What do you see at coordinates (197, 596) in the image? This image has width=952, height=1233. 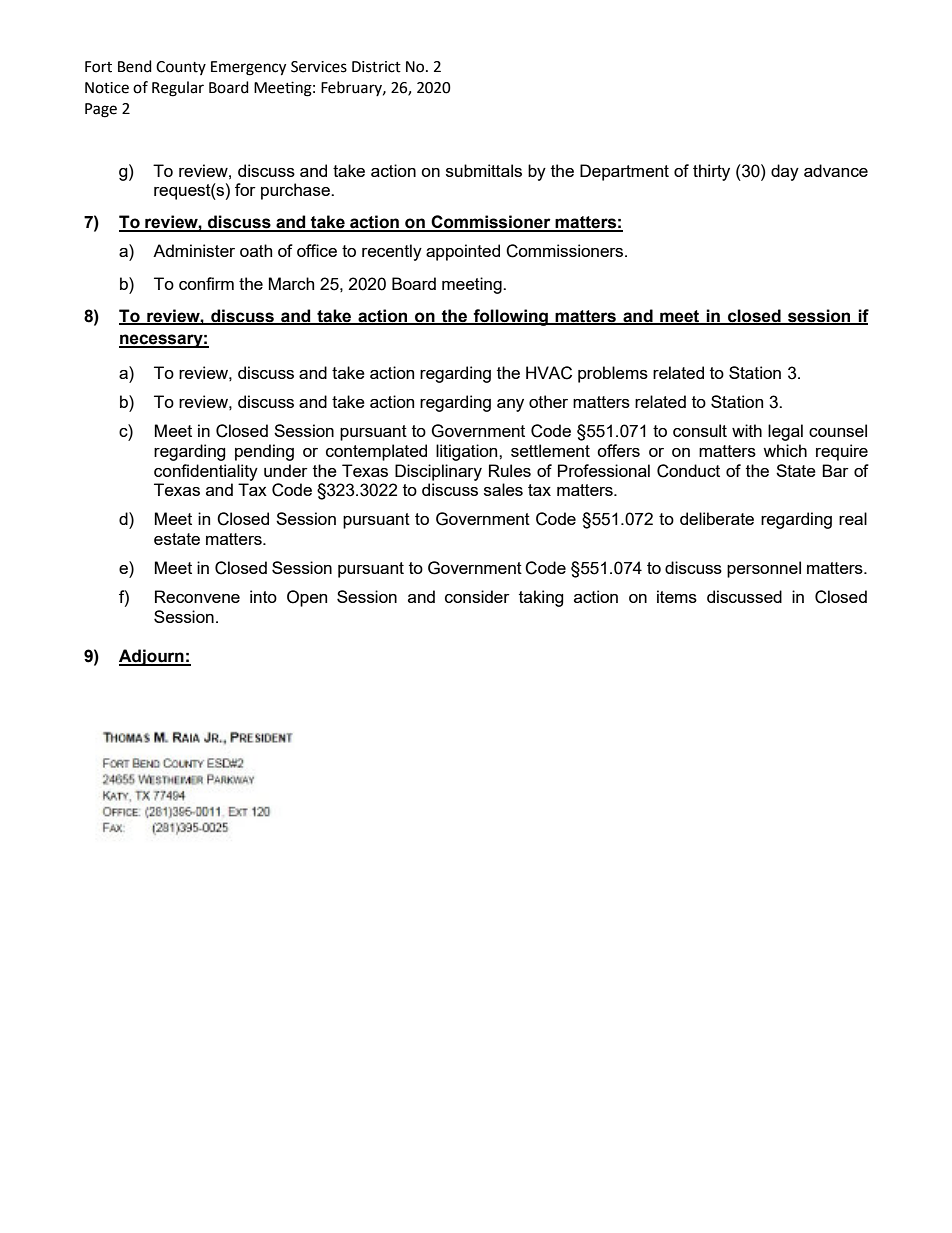 I see `Reconvene` at bounding box center [197, 596].
